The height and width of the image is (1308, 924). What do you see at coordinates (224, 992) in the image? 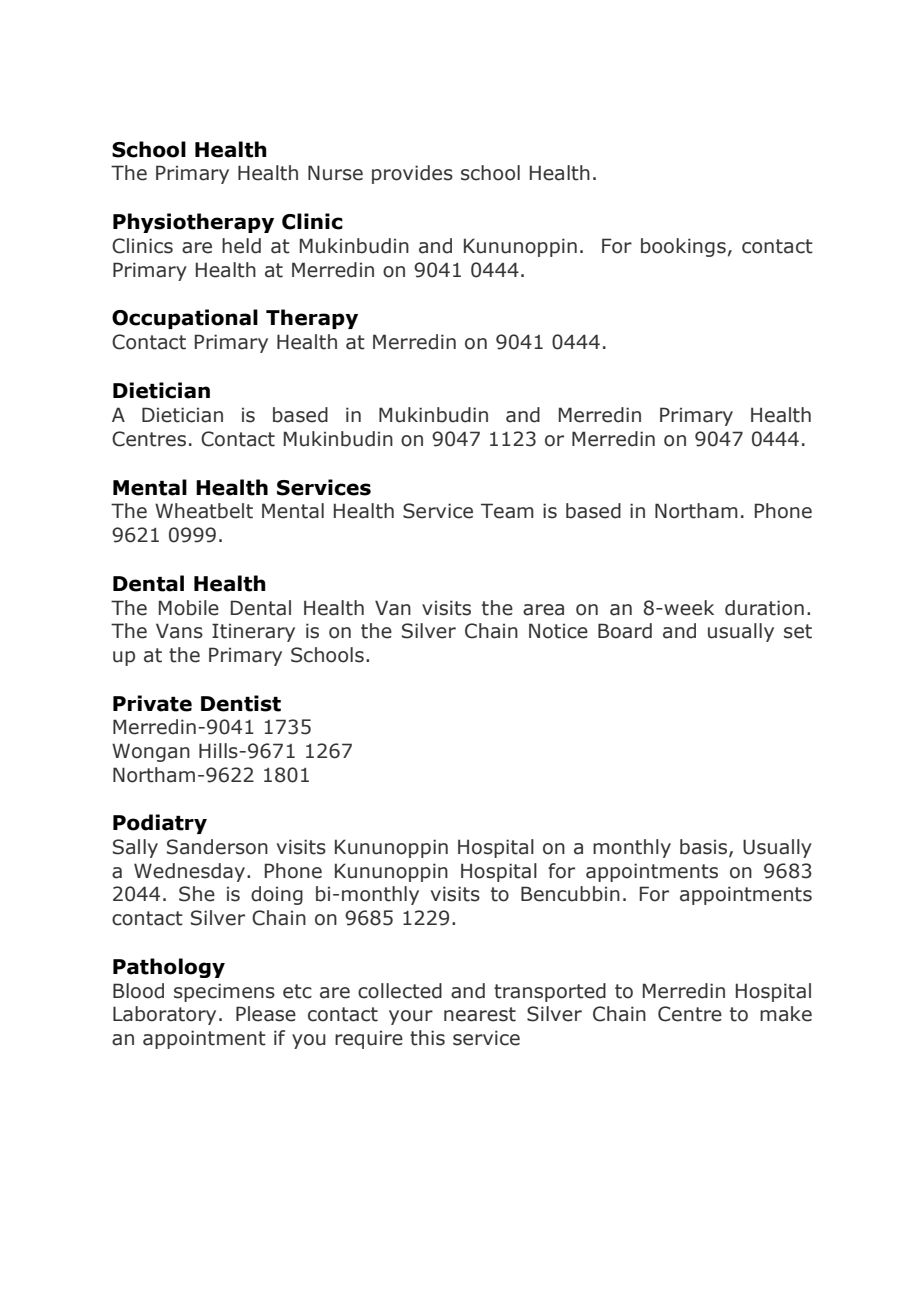
I see `specimens` at bounding box center [224, 992].
